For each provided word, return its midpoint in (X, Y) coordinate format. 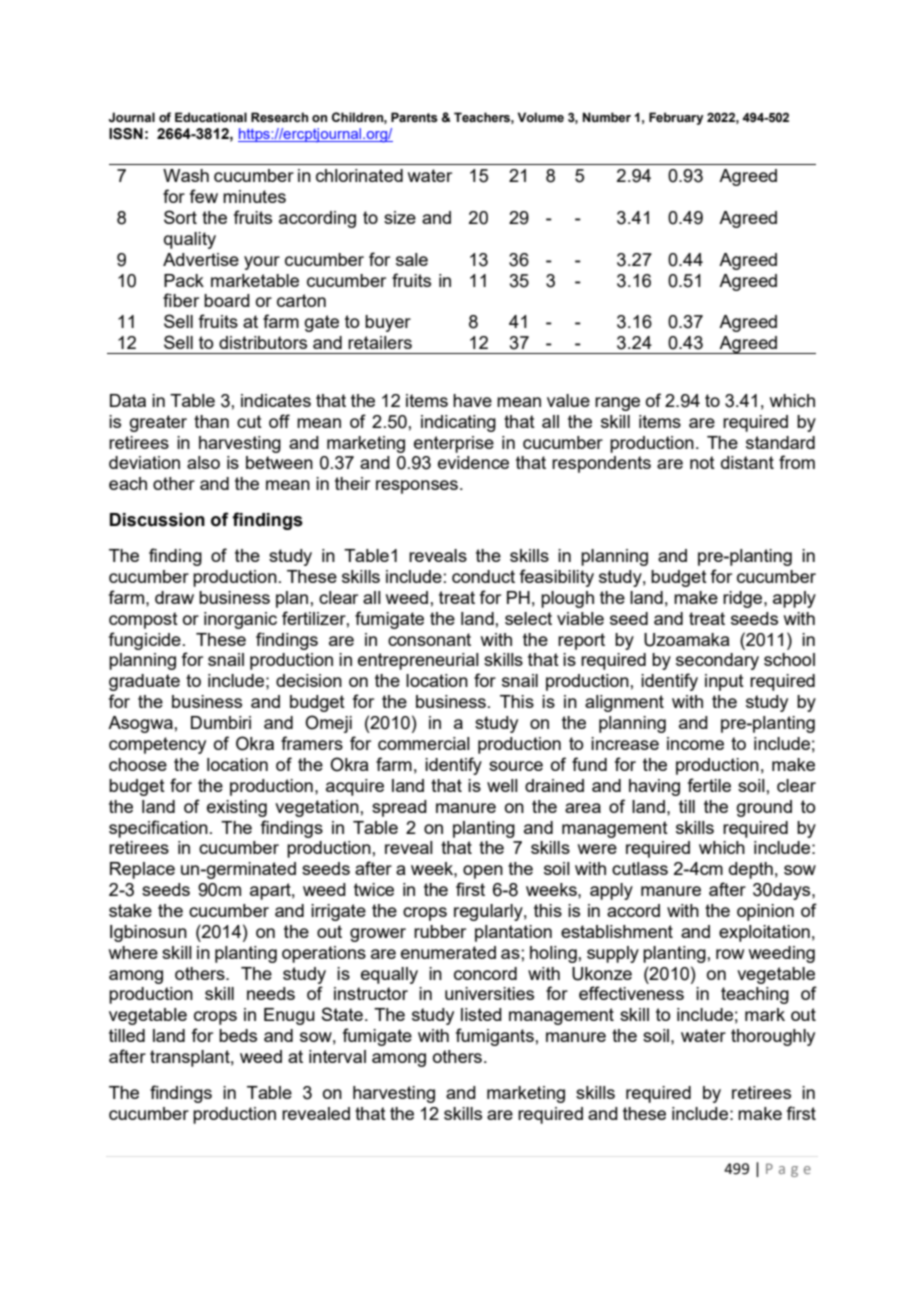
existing (237, 808)
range (617, 404)
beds (238, 1035)
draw (174, 597)
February (676, 118)
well (502, 785)
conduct (483, 576)
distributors (263, 342)
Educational (211, 117)
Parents (414, 117)
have (472, 400)
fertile (709, 785)
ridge (744, 599)
